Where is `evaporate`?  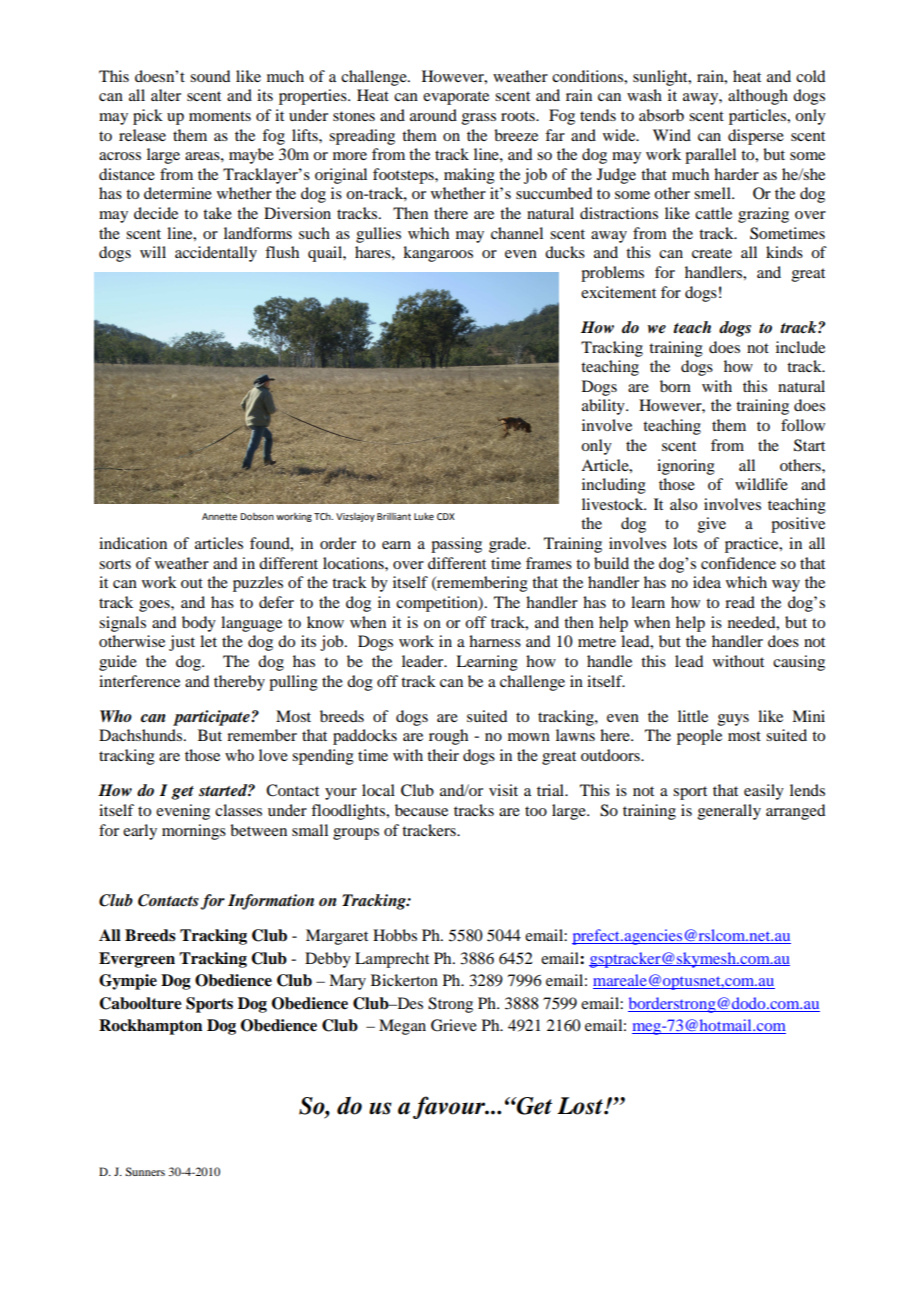
evaporate is located at coordinates (456, 98).
